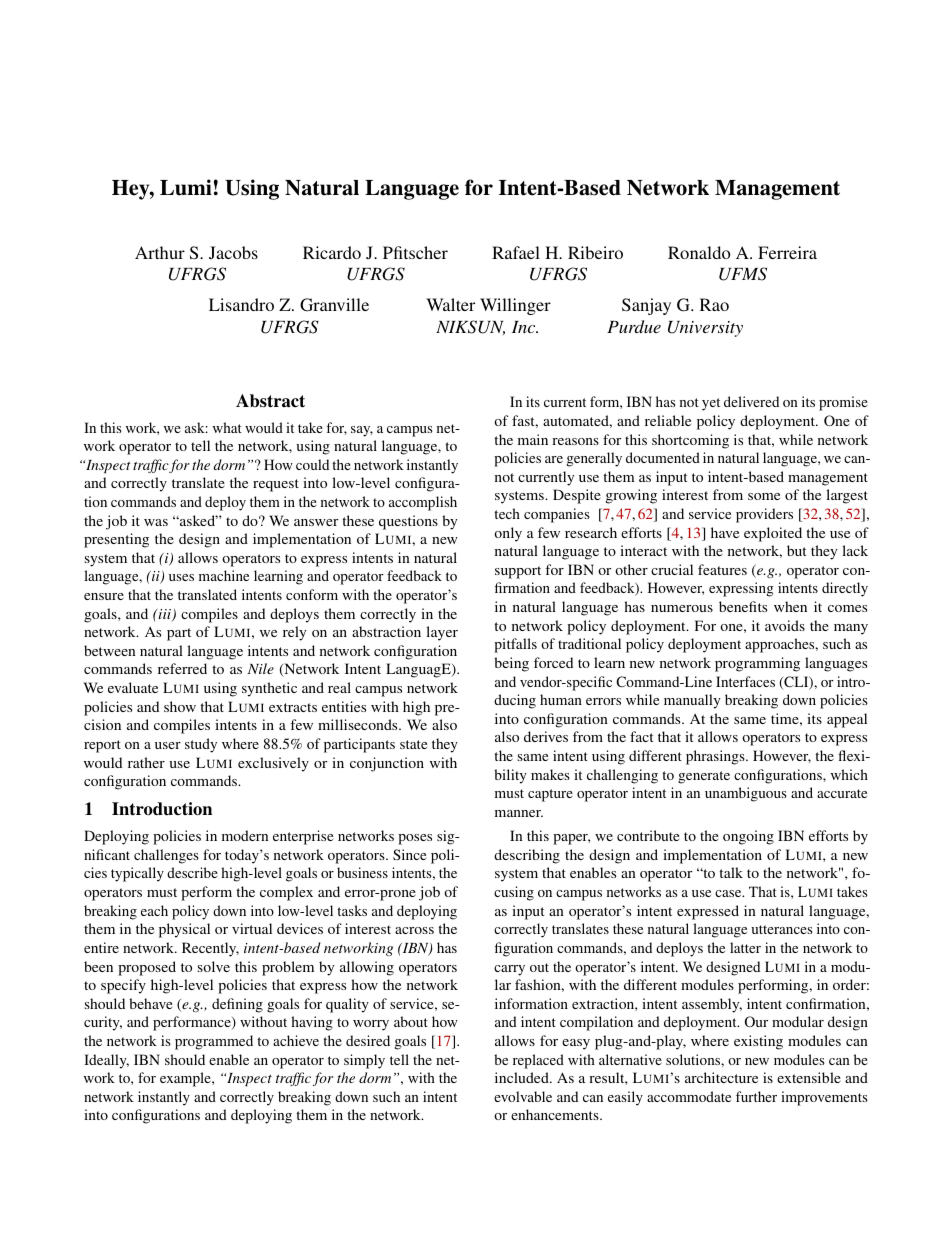 The height and width of the screenshot is (1233, 952). What do you see at coordinates (523, 1077) in the screenshot?
I see `included` at bounding box center [523, 1077].
